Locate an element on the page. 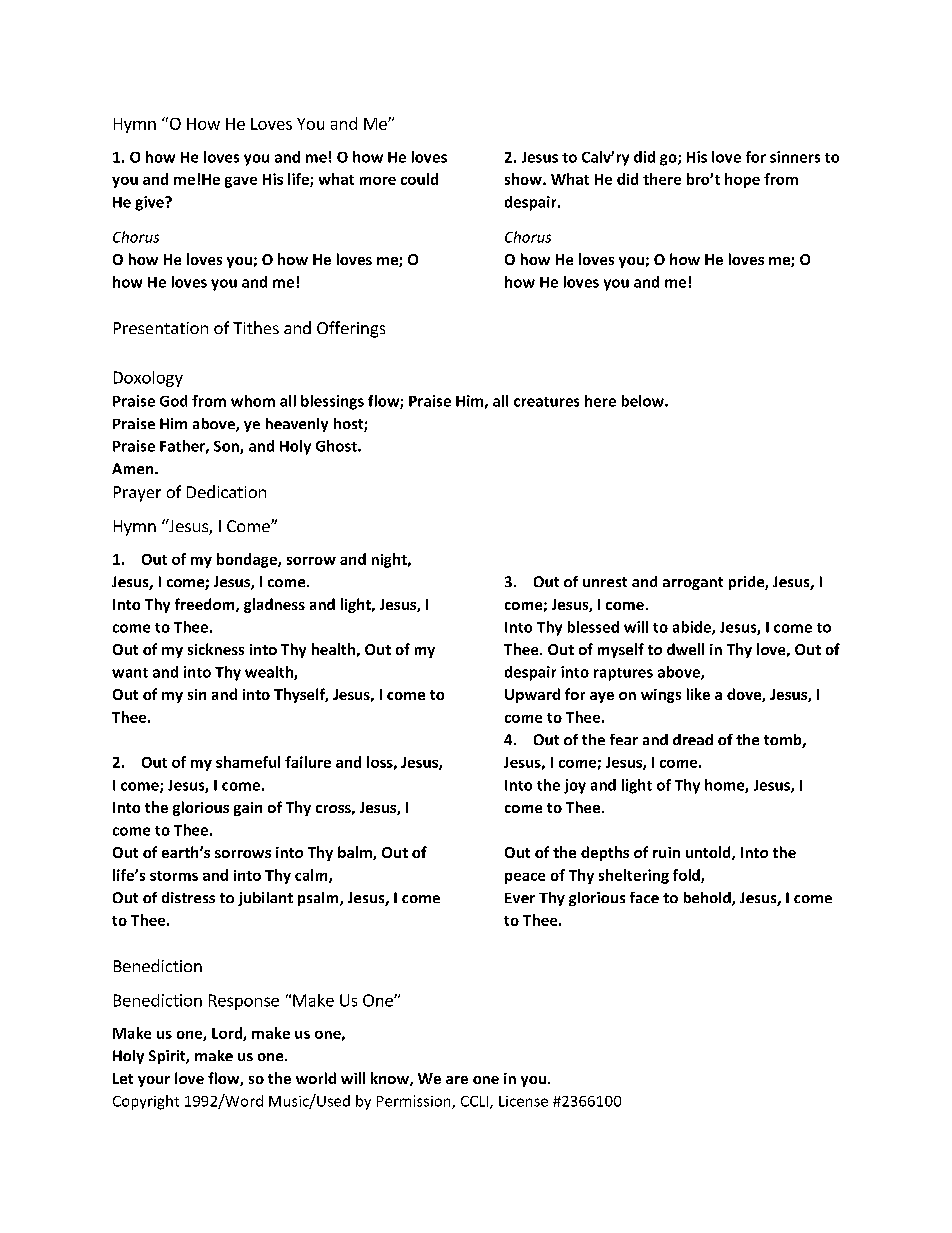 The image size is (952, 1233). hope is located at coordinates (742, 180).
